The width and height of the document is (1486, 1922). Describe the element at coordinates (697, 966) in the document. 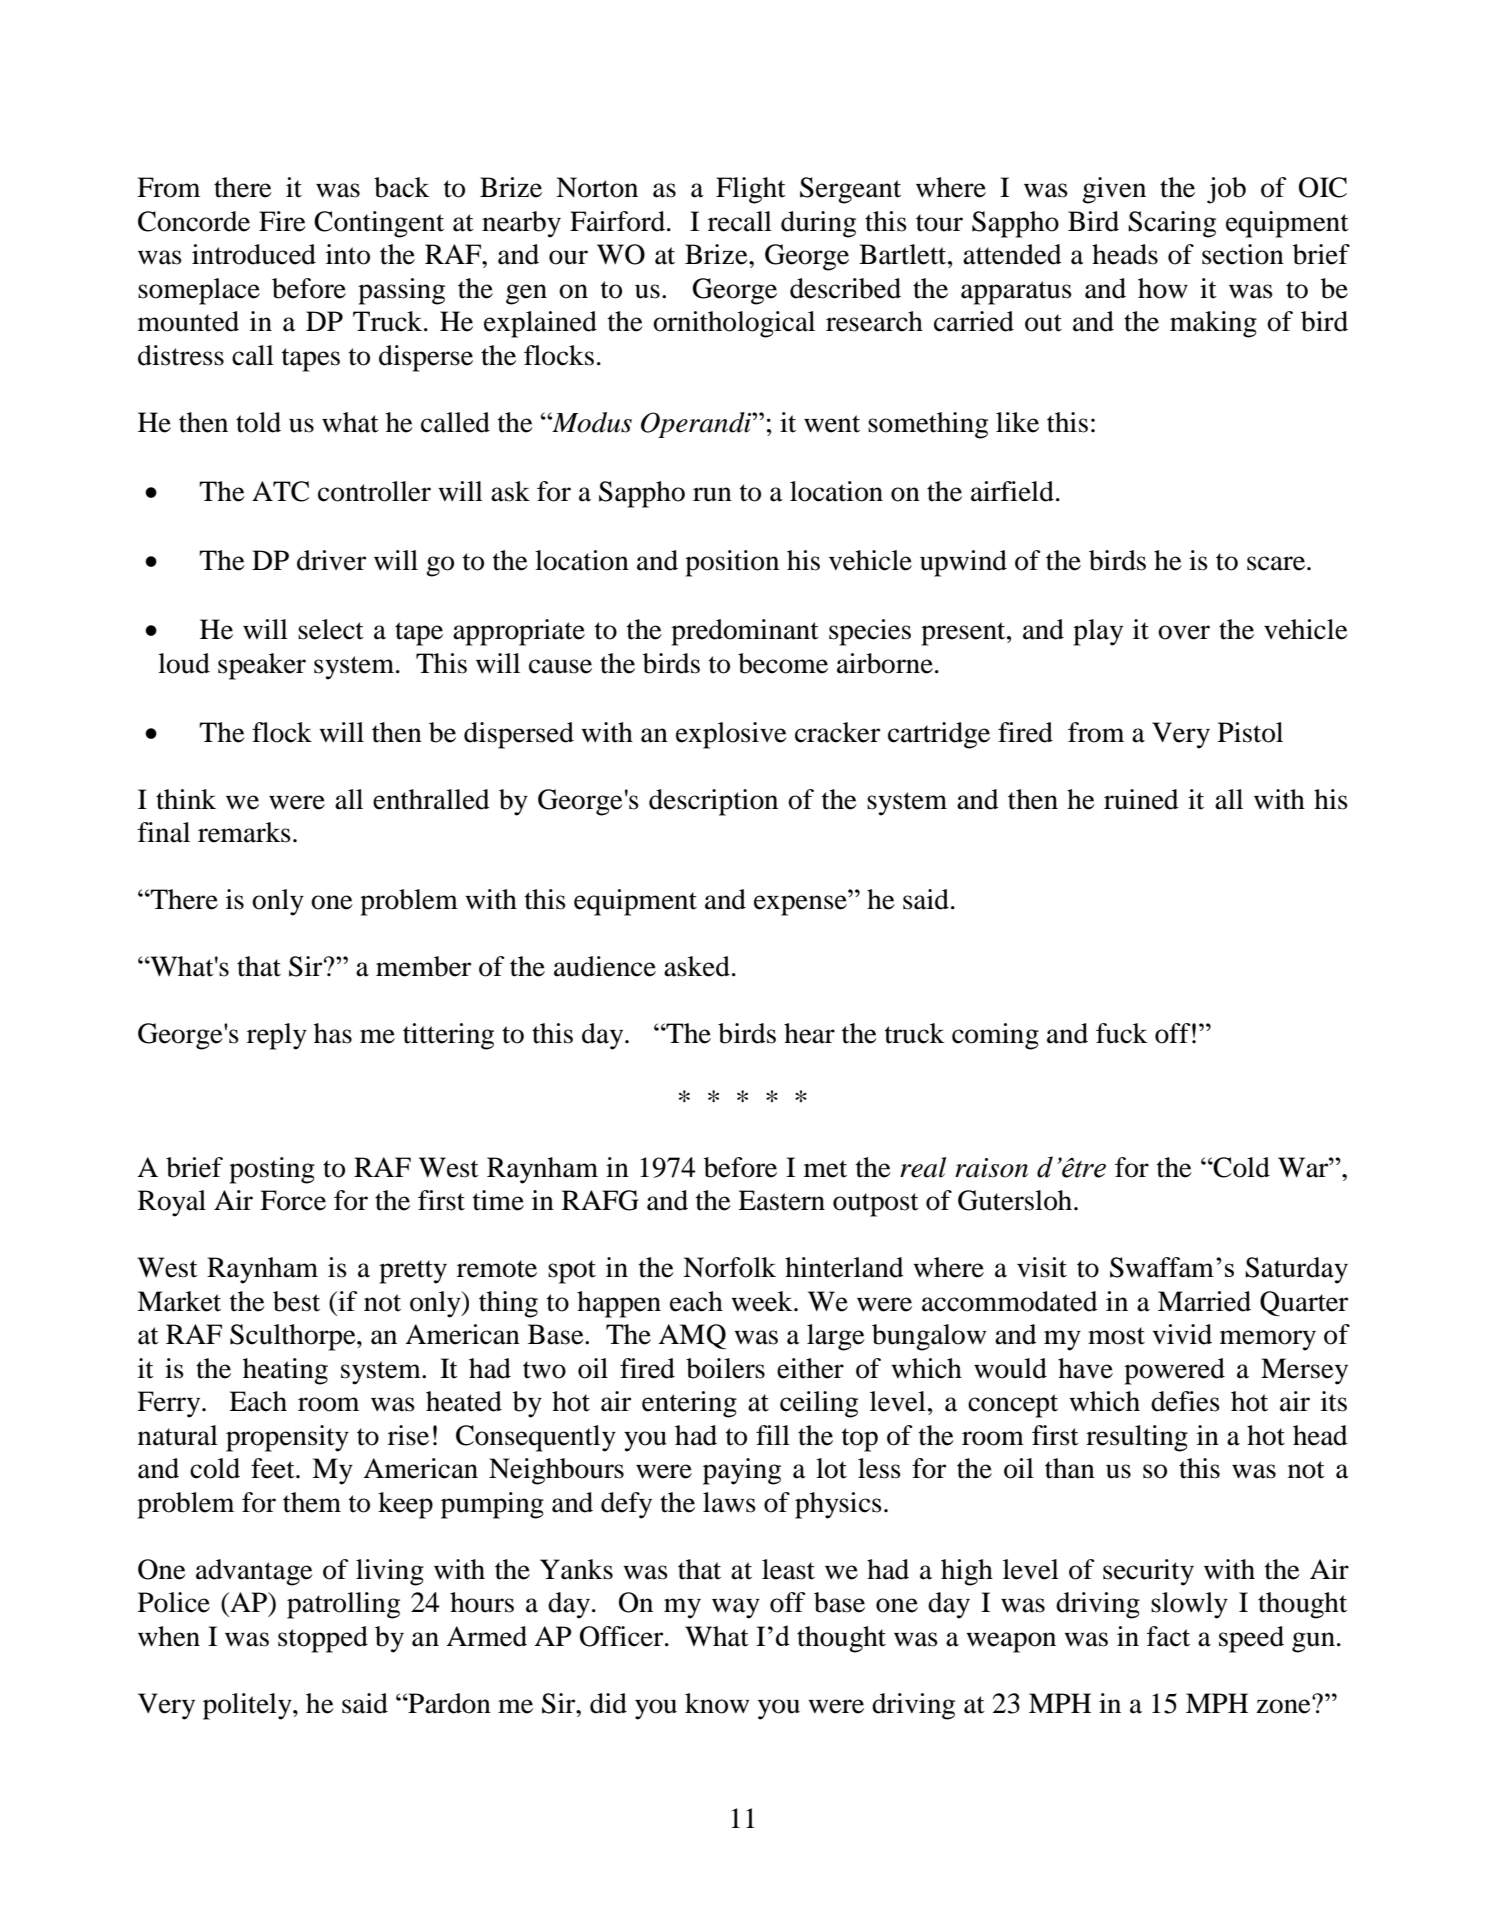

I see `asked` at that location.
